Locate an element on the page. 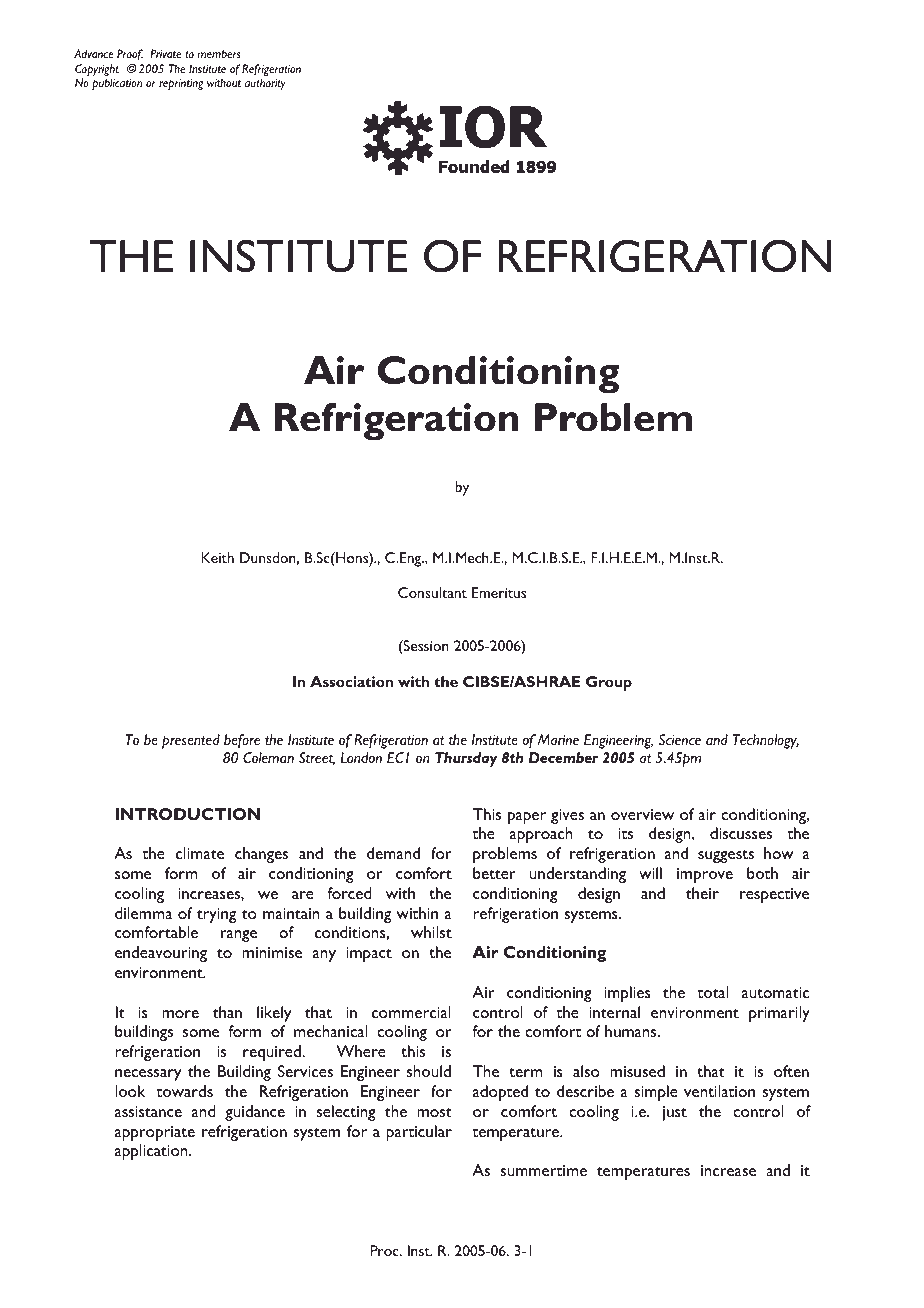 The height and width of the document is (1308, 924). authority is located at coordinates (265, 84).
